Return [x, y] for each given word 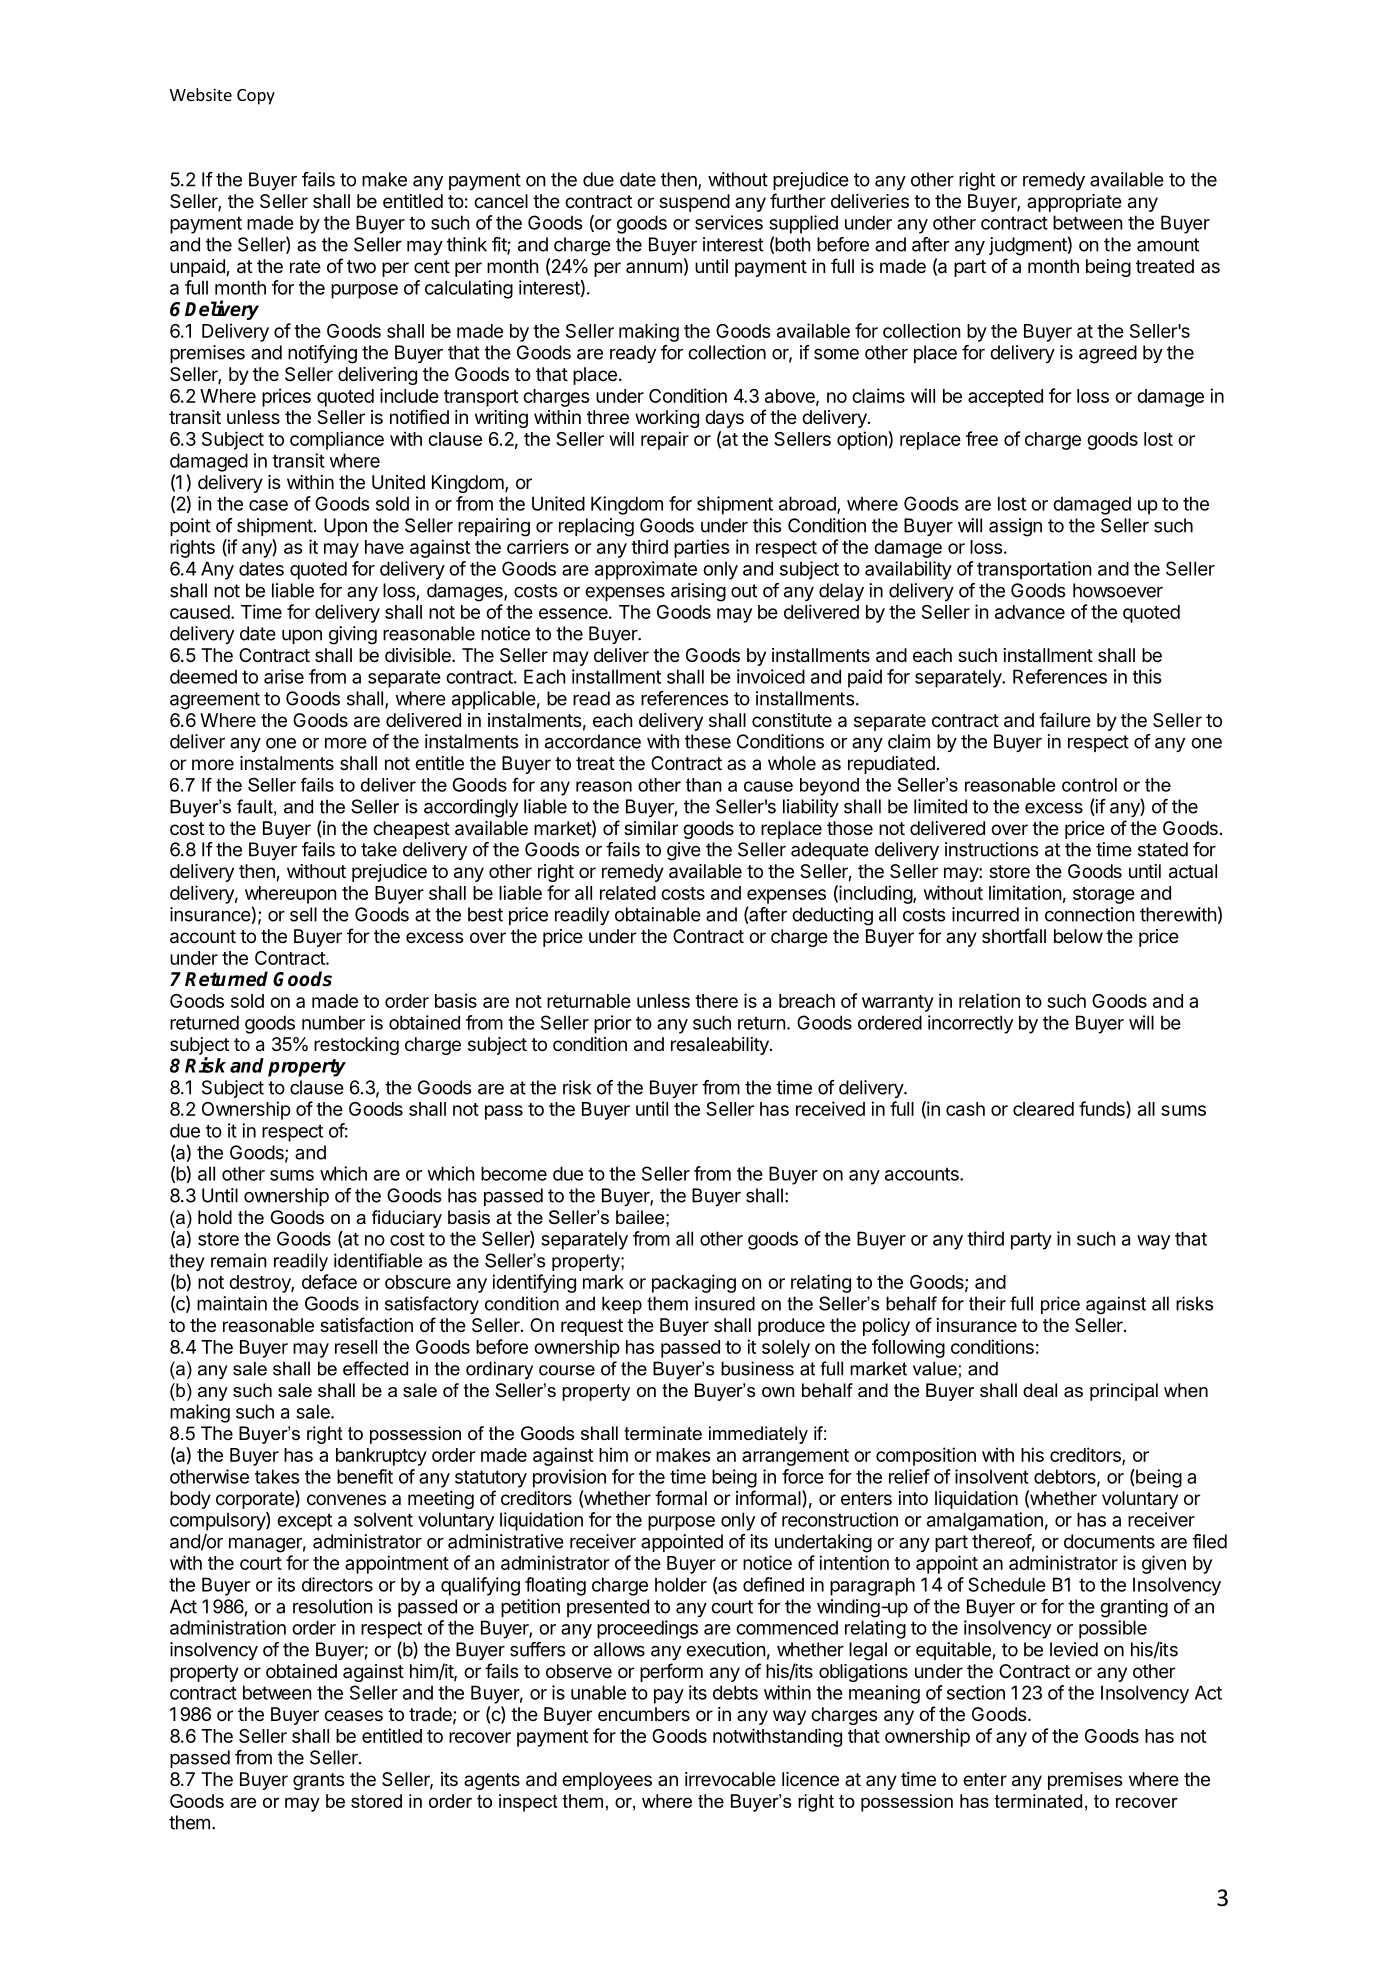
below [1078, 936]
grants [318, 1781]
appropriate [1074, 203]
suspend [694, 203]
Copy [256, 97]
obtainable [658, 914]
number [333, 1022]
